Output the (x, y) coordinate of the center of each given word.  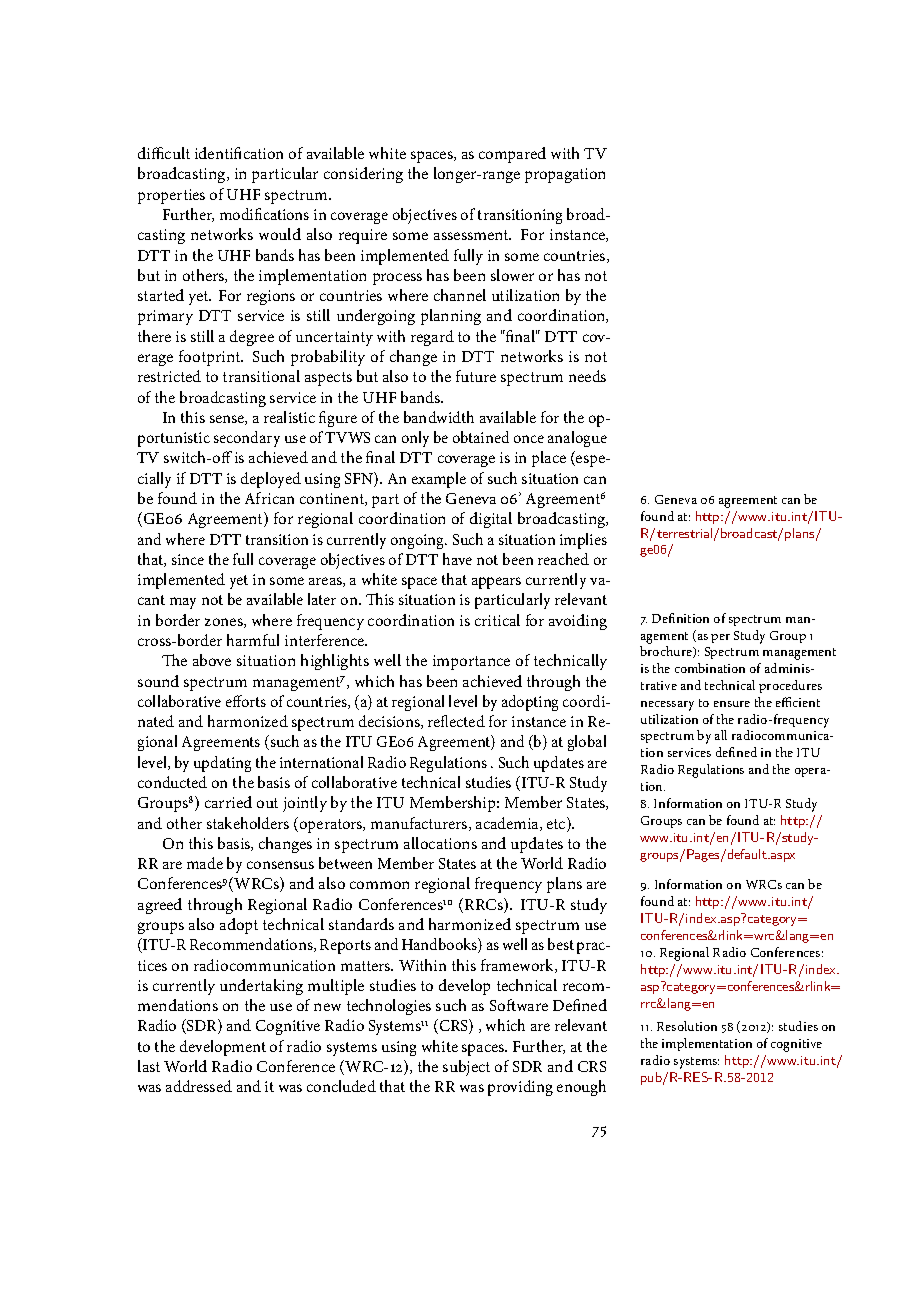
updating (222, 764)
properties (171, 196)
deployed (271, 480)
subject (466, 1068)
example (439, 480)
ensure (732, 704)
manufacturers (420, 824)
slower (512, 275)
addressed (199, 1086)
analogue (577, 439)
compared (512, 155)
